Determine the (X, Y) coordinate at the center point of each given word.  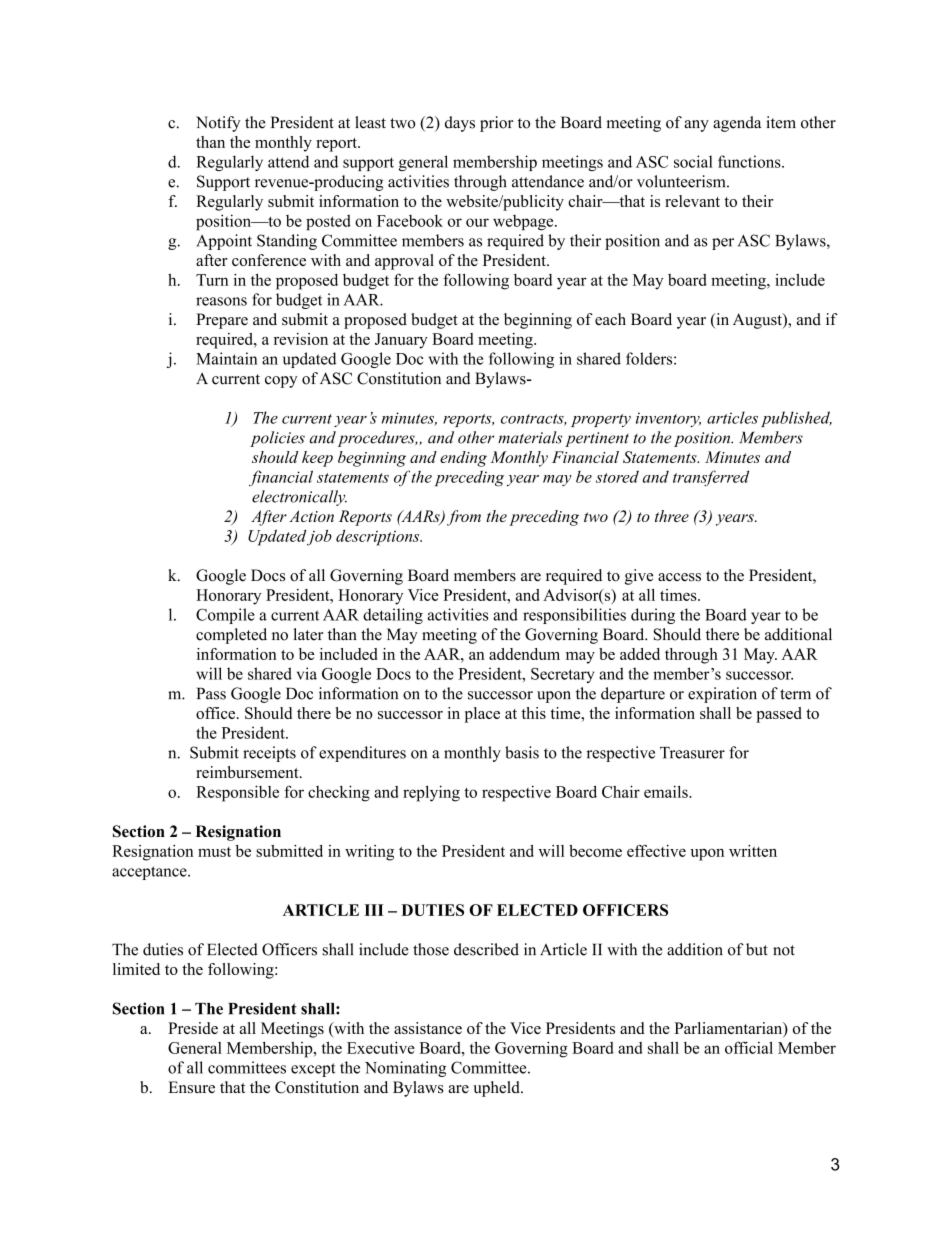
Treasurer (692, 753)
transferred (711, 478)
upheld (497, 1089)
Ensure (191, 1087)
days (460, 124)
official (749, 1047)
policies (277, 439)
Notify (218, 124)
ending (463, 459)
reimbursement (248, 772)
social (693, 161)
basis (522, 752)
